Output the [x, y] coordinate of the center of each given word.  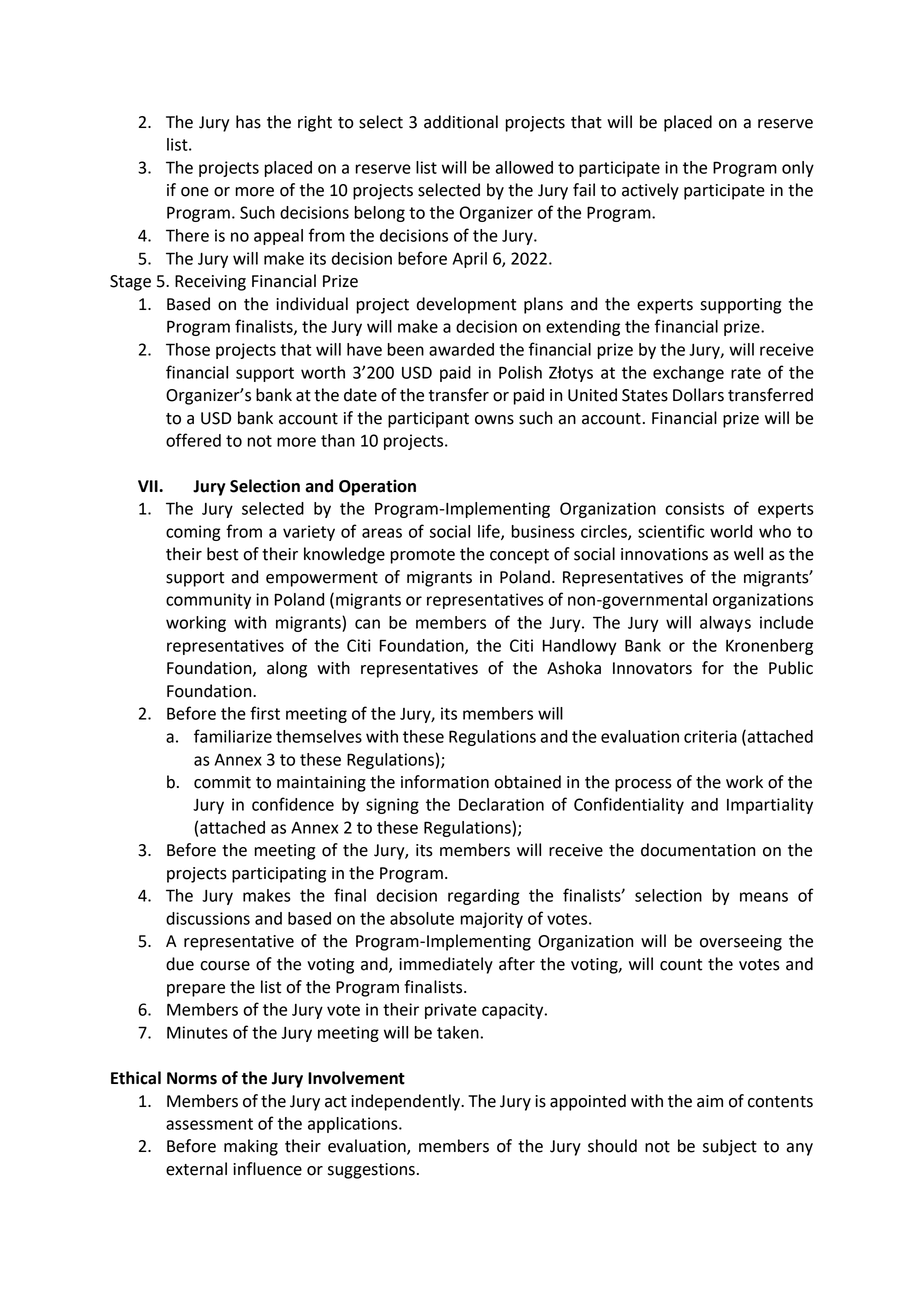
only [798, 169]
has [248, 122]
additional [461, 122]
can [367, 624]
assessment [209, 1124]
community [208, 601]
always [725, 624]
